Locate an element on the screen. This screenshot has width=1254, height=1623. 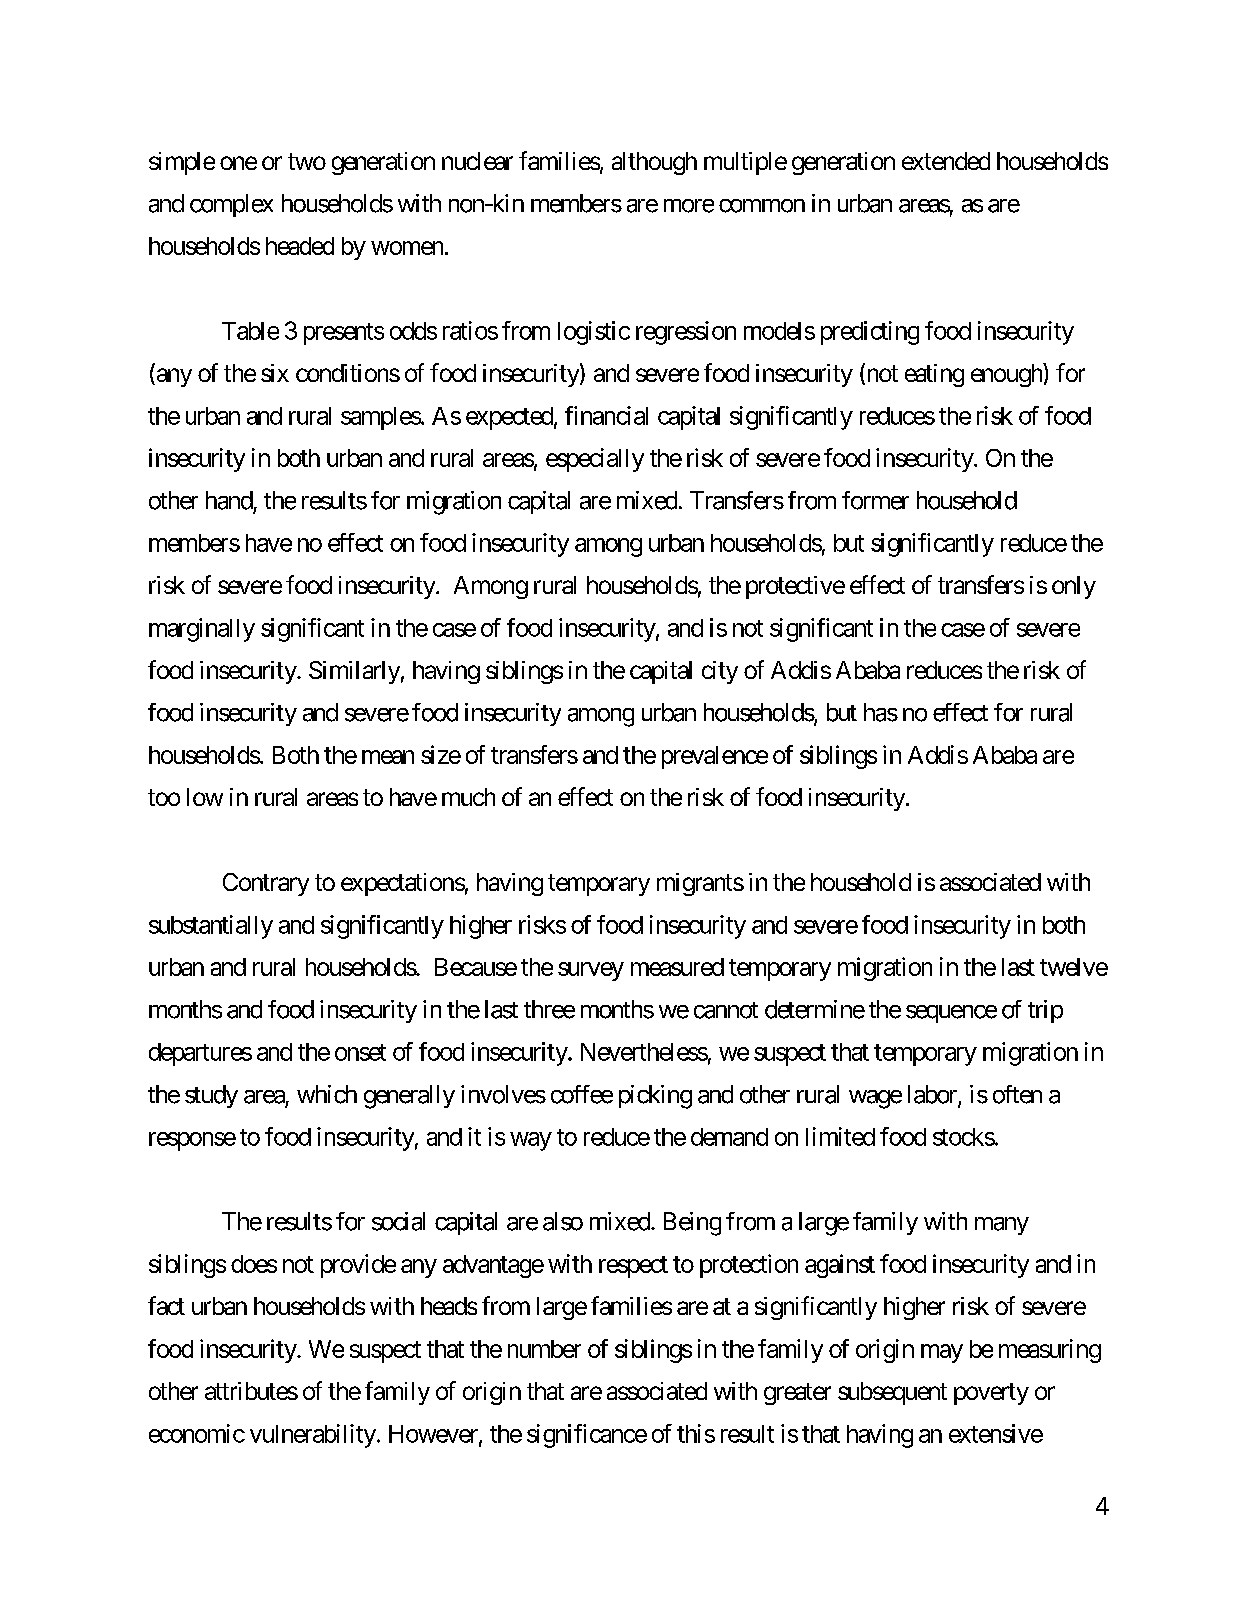
labor is located at coordinates (933, 1095).
